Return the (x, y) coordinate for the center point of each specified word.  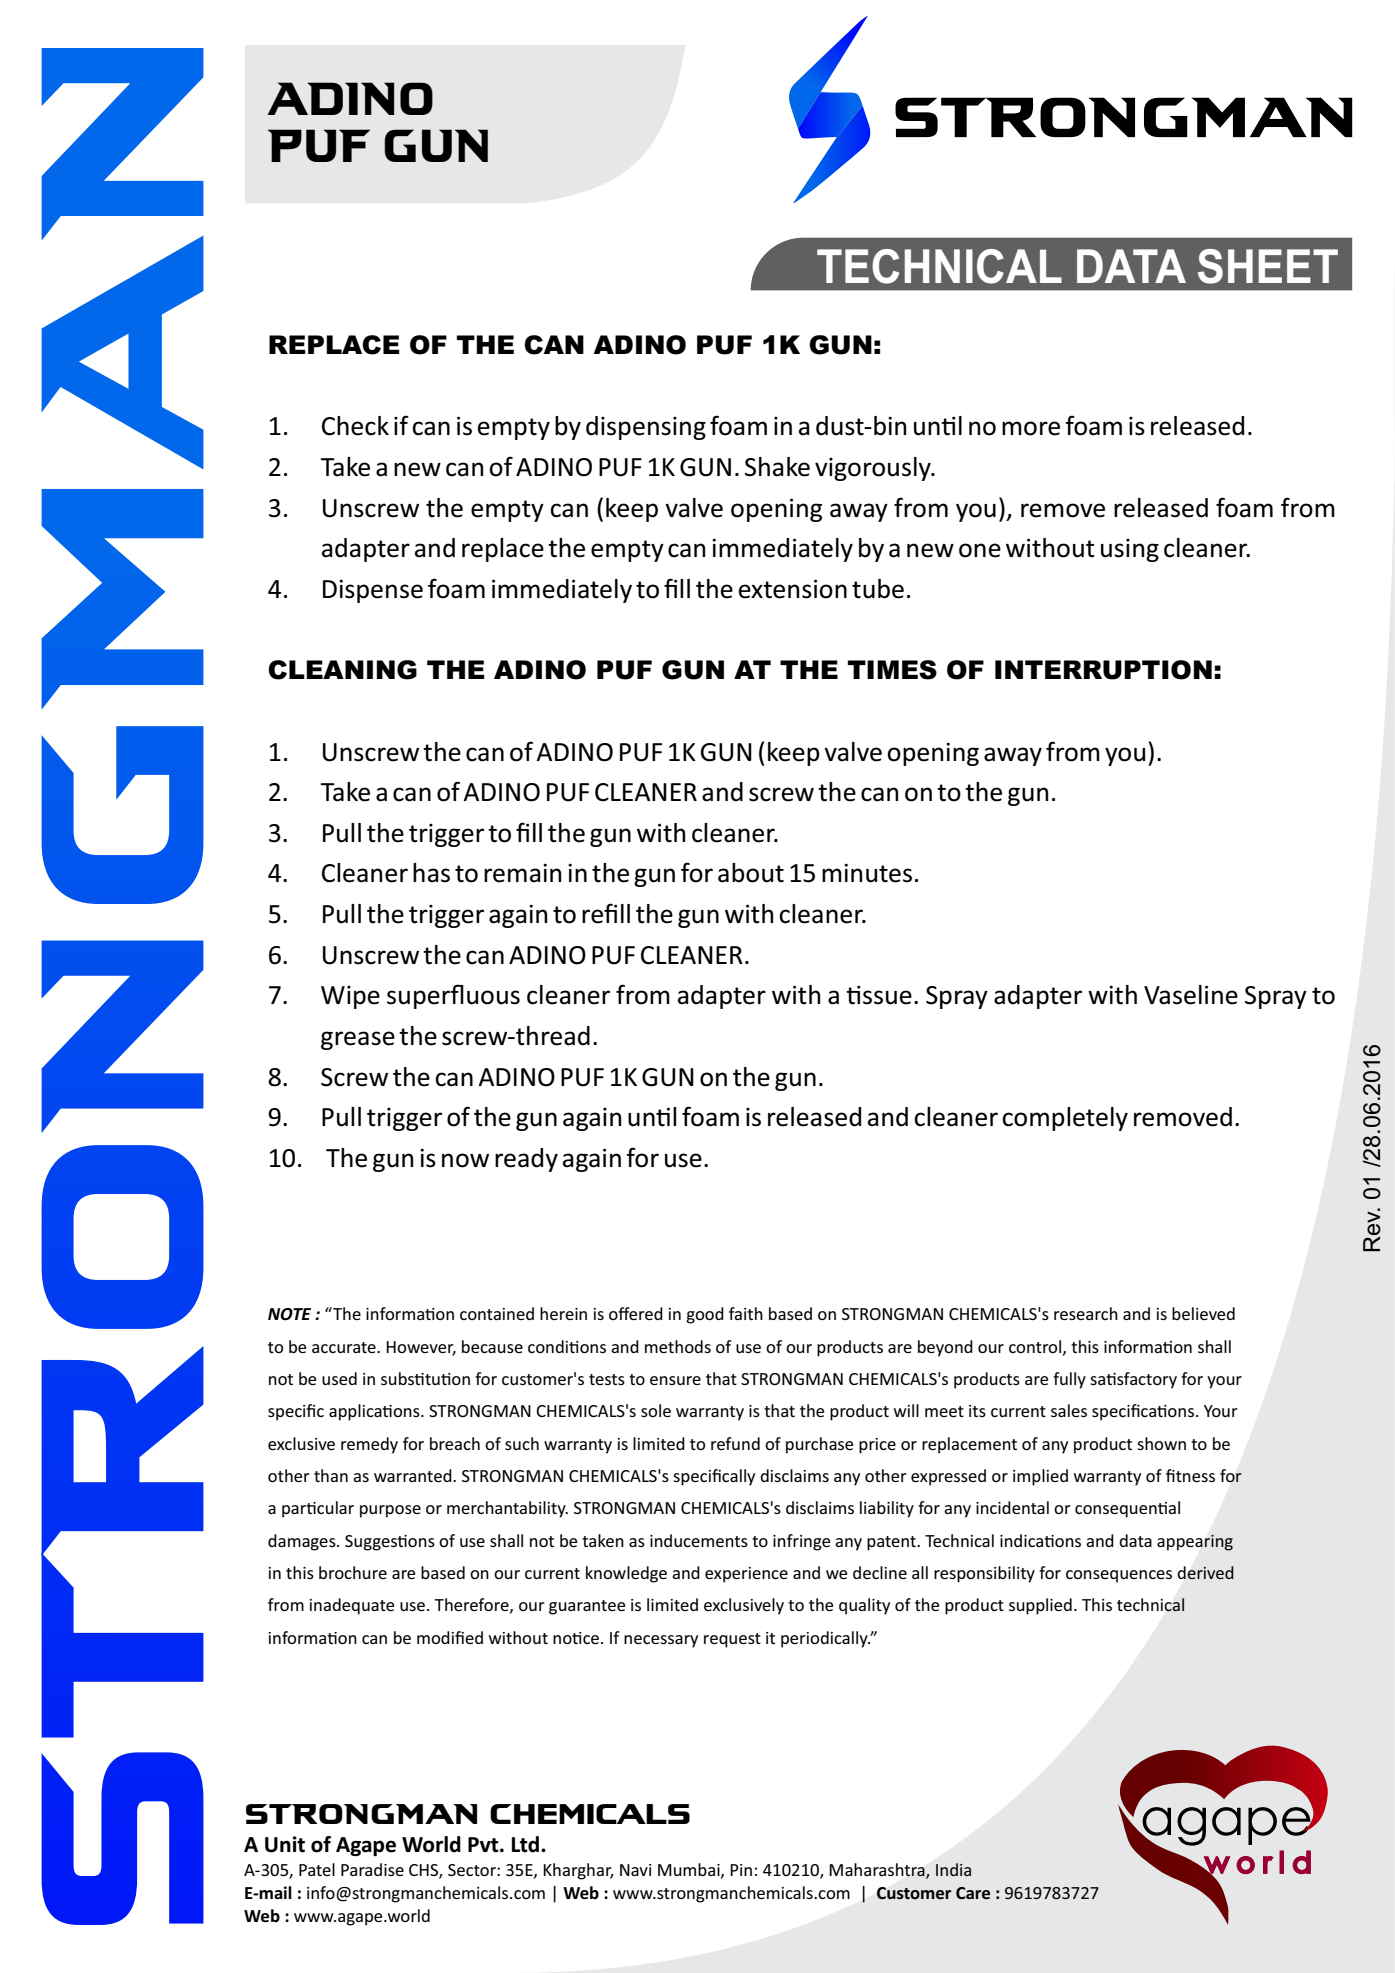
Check (355, 426)
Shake (777, 467)
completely (1065, 1119)
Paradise (372, 1869)
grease (358, 1040)
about (751, 873)
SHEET (1268, 266)
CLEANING (342, 670)
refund (735, 1443)
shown (1161, 1443)
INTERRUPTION (1103, 670)
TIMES (892, 670)
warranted (414, 1475)
